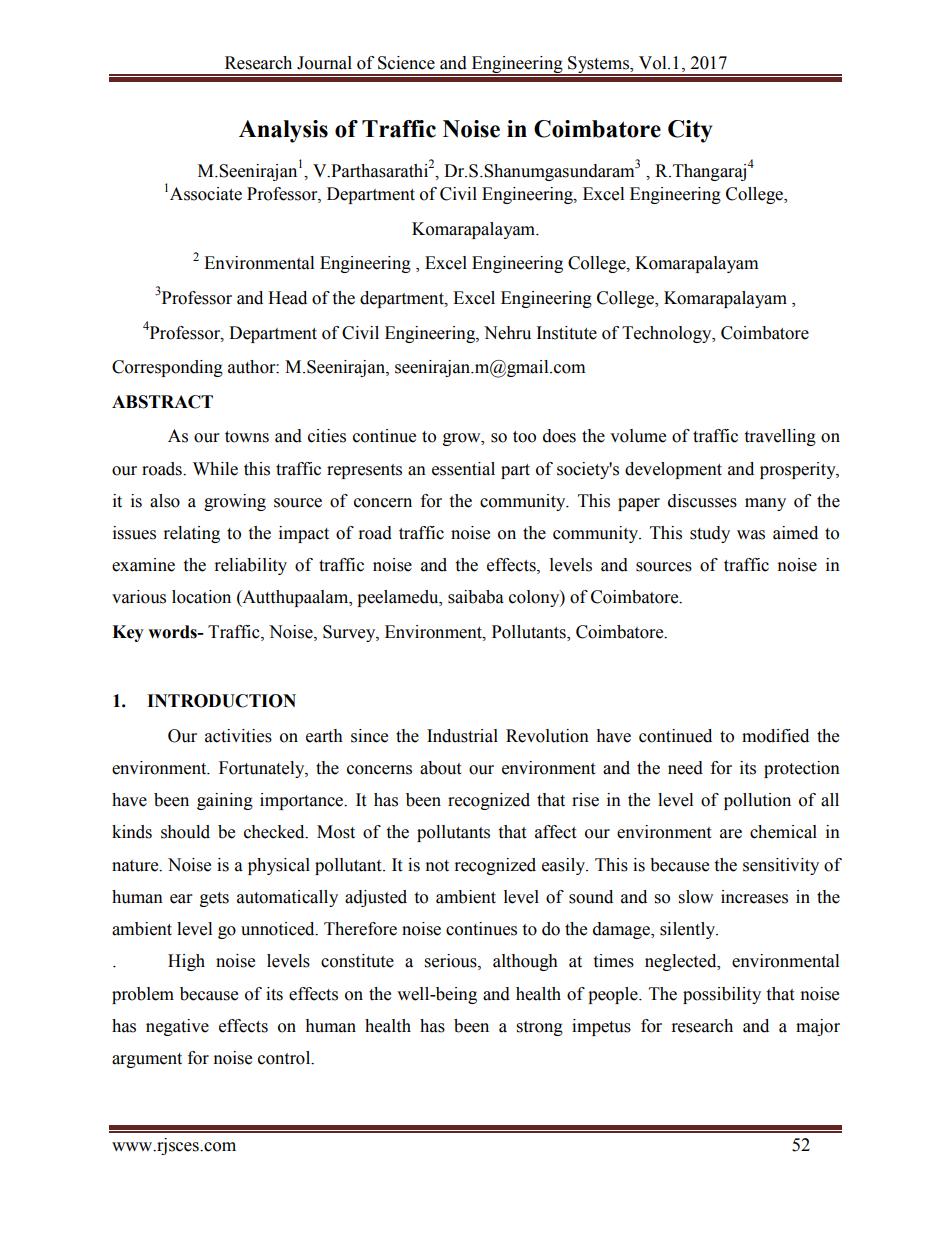 The height and width of the screenshot is (1233, 952). I want to click on negative, so click(177, 1027).
